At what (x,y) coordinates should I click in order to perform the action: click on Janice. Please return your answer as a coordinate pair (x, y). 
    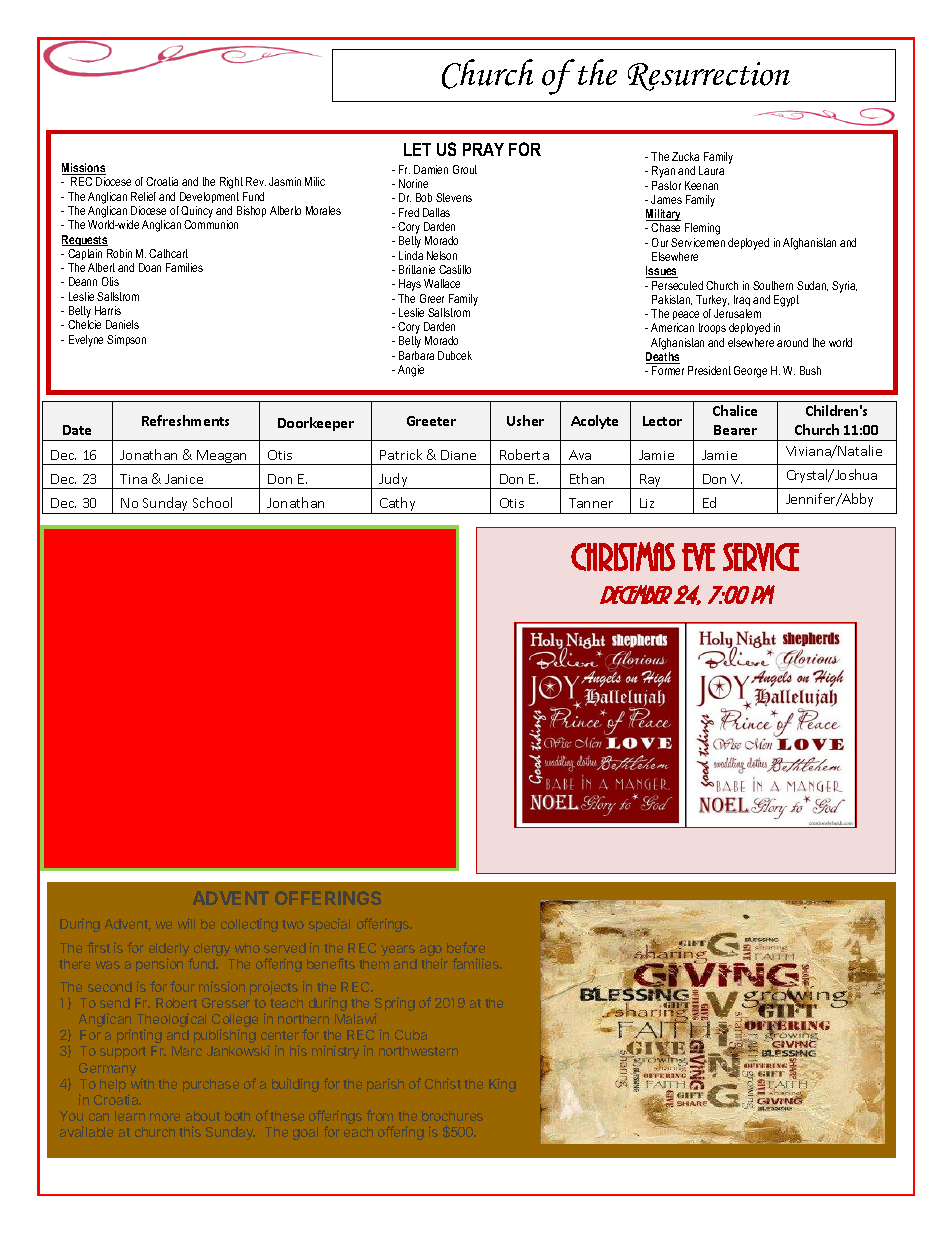
    Looking at the image, I should click on (184, 479).
